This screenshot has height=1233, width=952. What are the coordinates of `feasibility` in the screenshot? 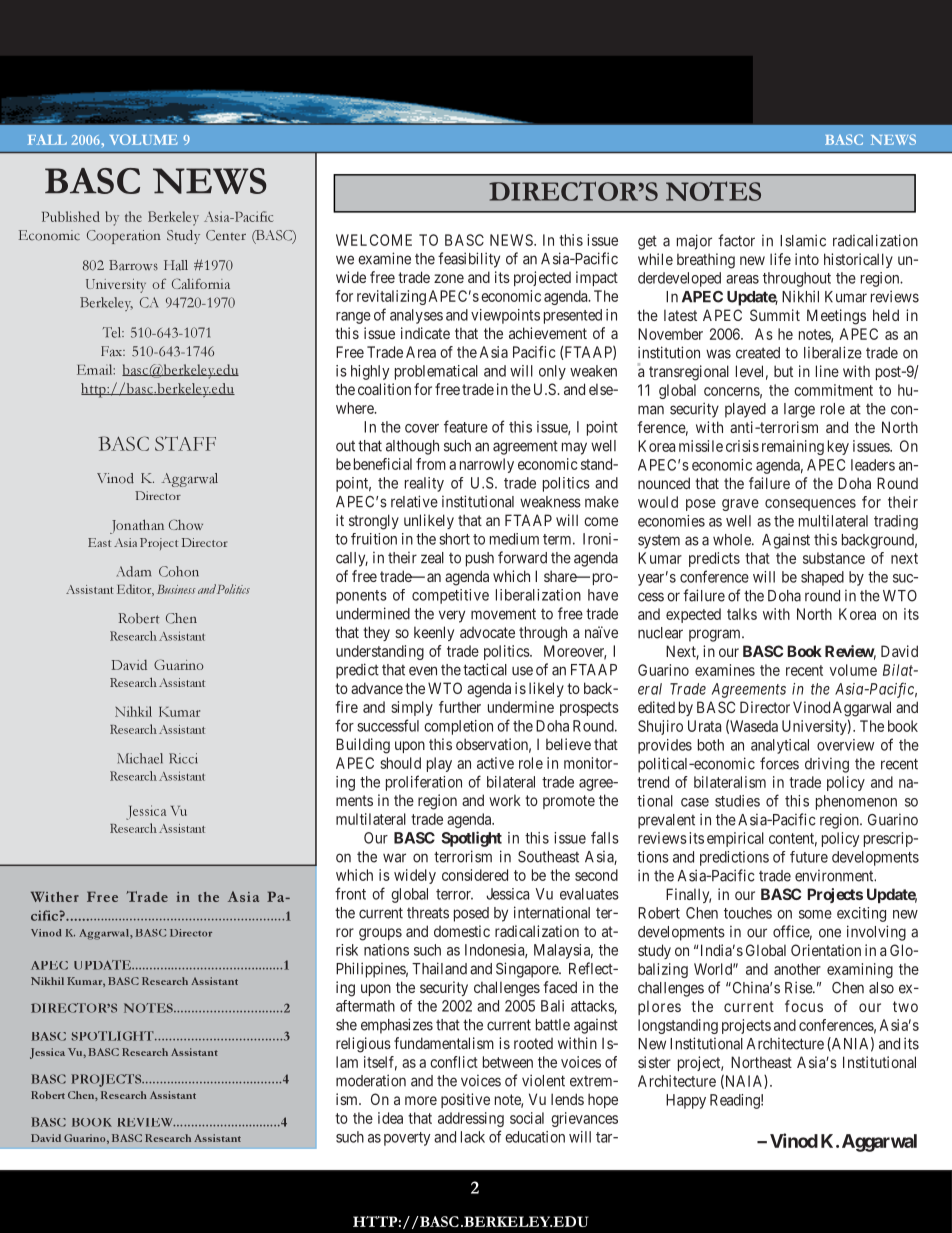 It's located at (469, 260).
